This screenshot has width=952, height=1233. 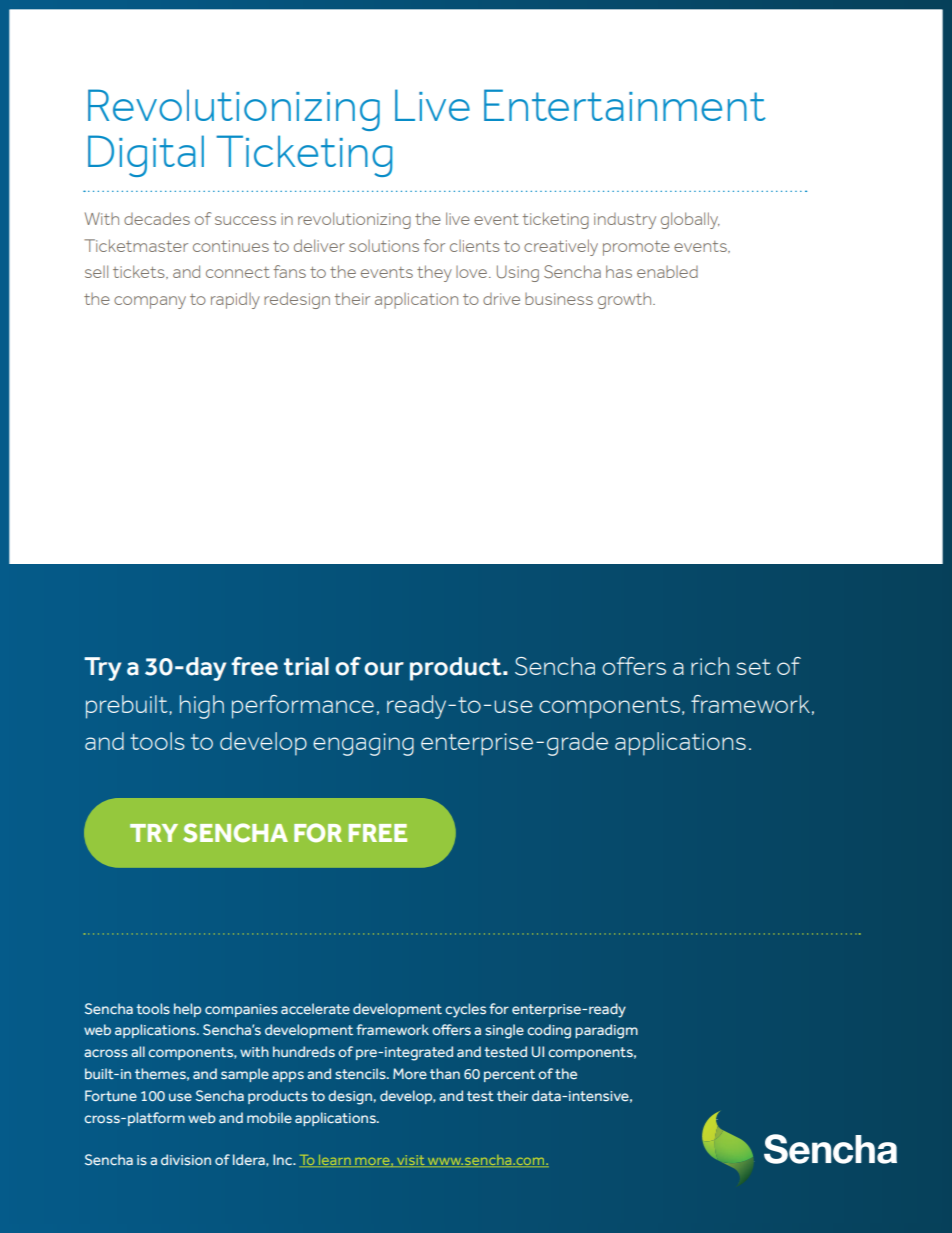 I want to click on rich, so click(x=710, y=666).
